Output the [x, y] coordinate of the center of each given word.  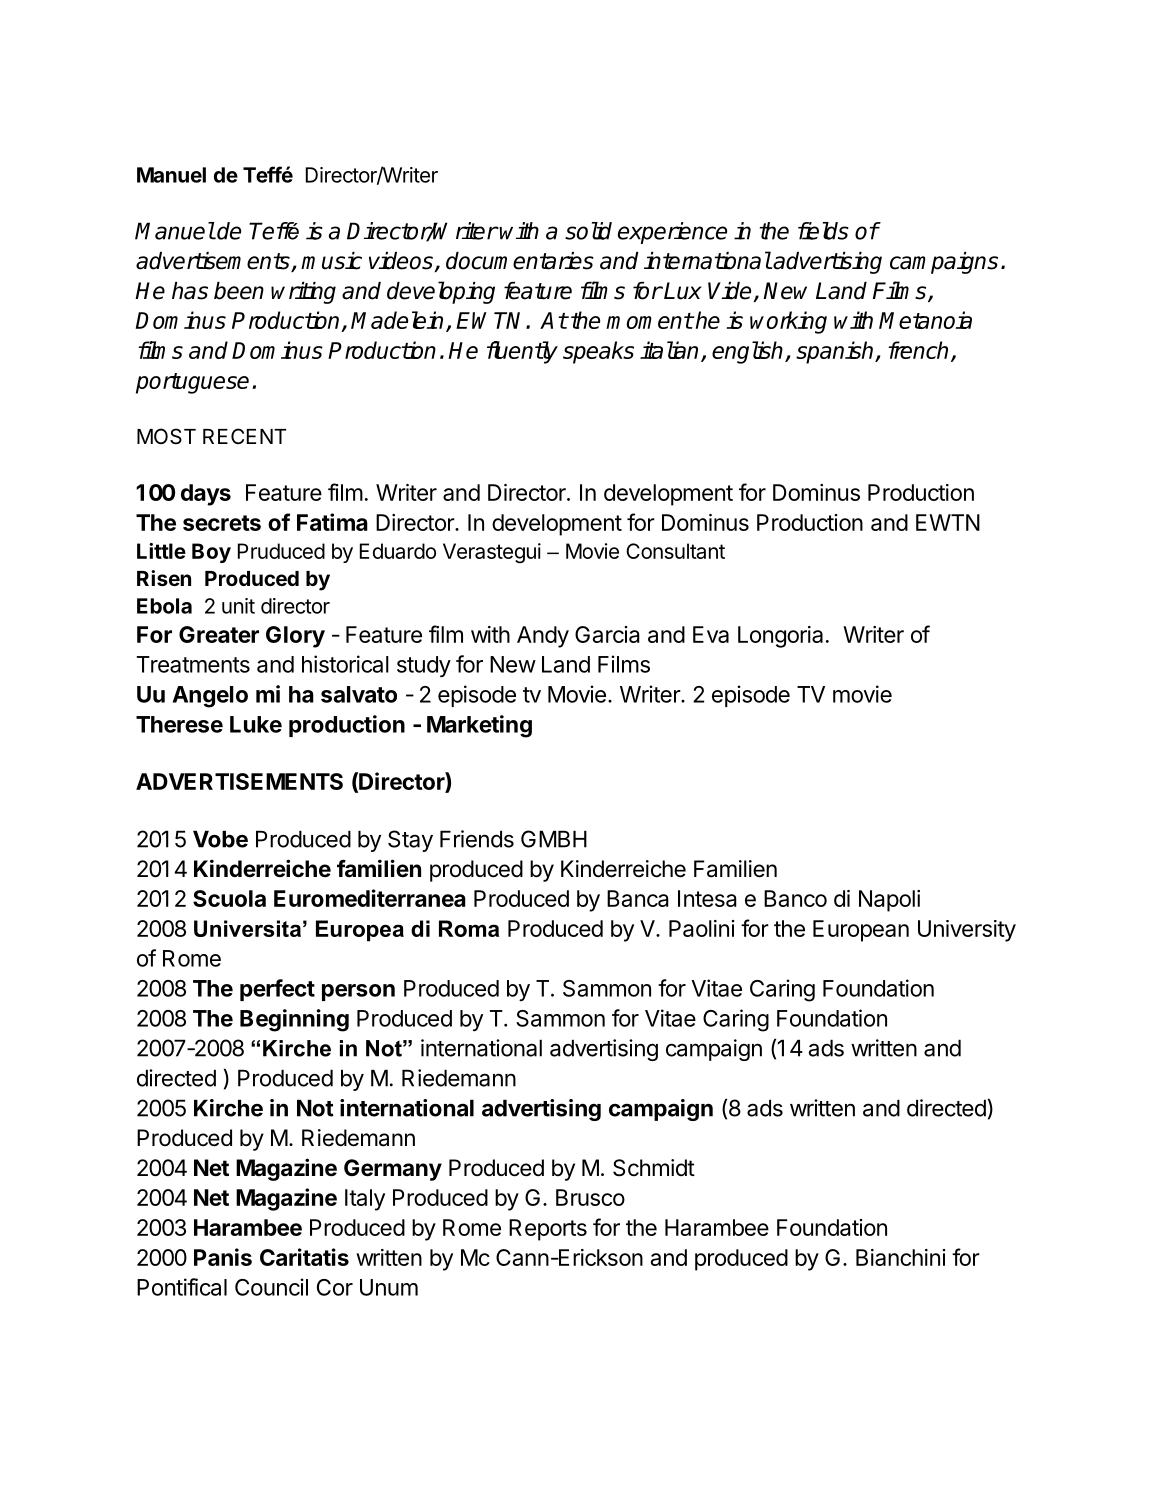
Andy [543, 637]
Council [271, 1287]
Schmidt [654, 1168]
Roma [469, 928]
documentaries [520, 261]
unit [238, 606]
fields [823, 231]
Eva [711, 634]
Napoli [889, 901]
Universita [247, 928]
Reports [548, 1230]
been [239, 291]
